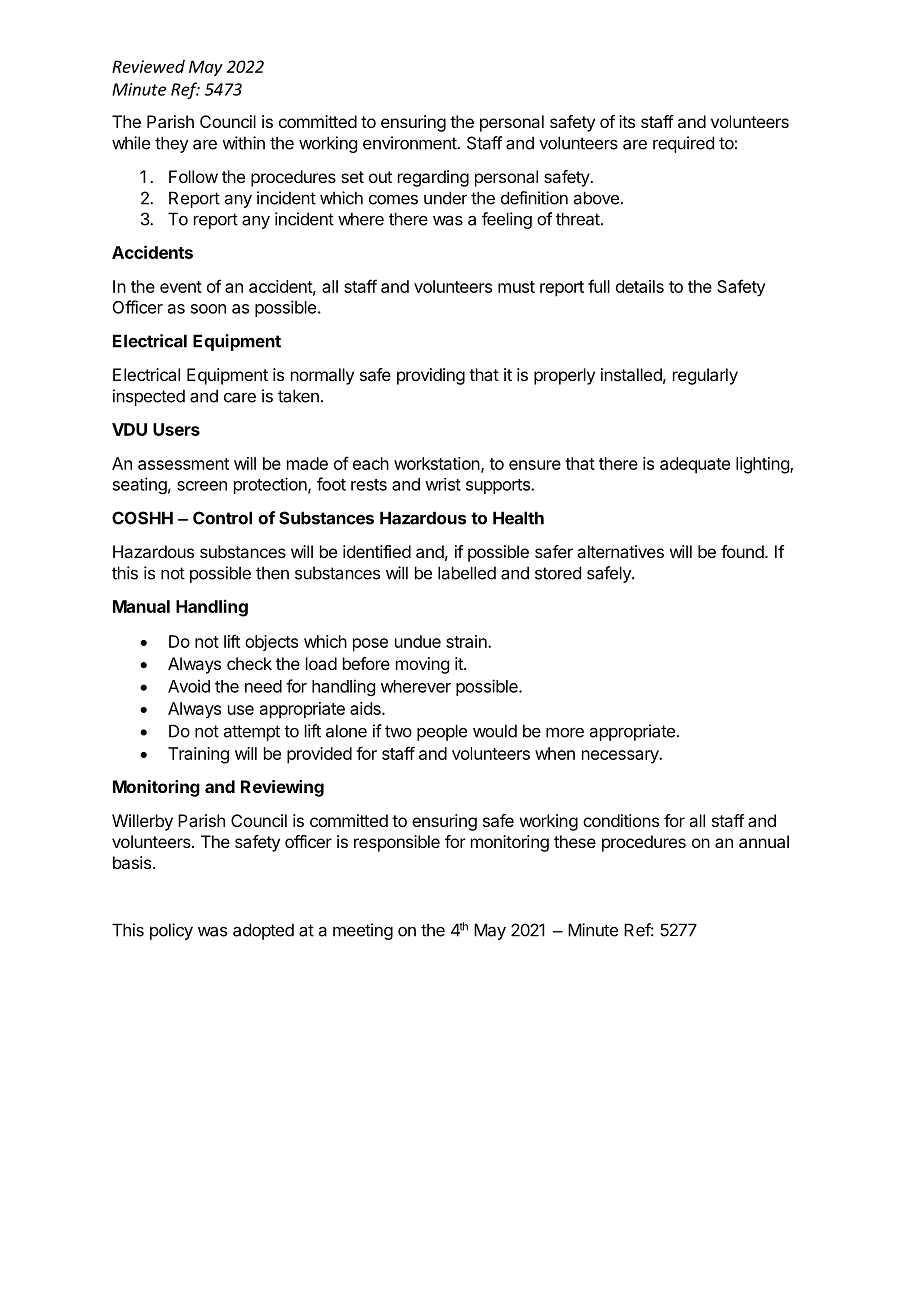  What do you see at coordinates (695, 465) in the screenshot?
I see `adequate` at bounding box center [695, 465].
